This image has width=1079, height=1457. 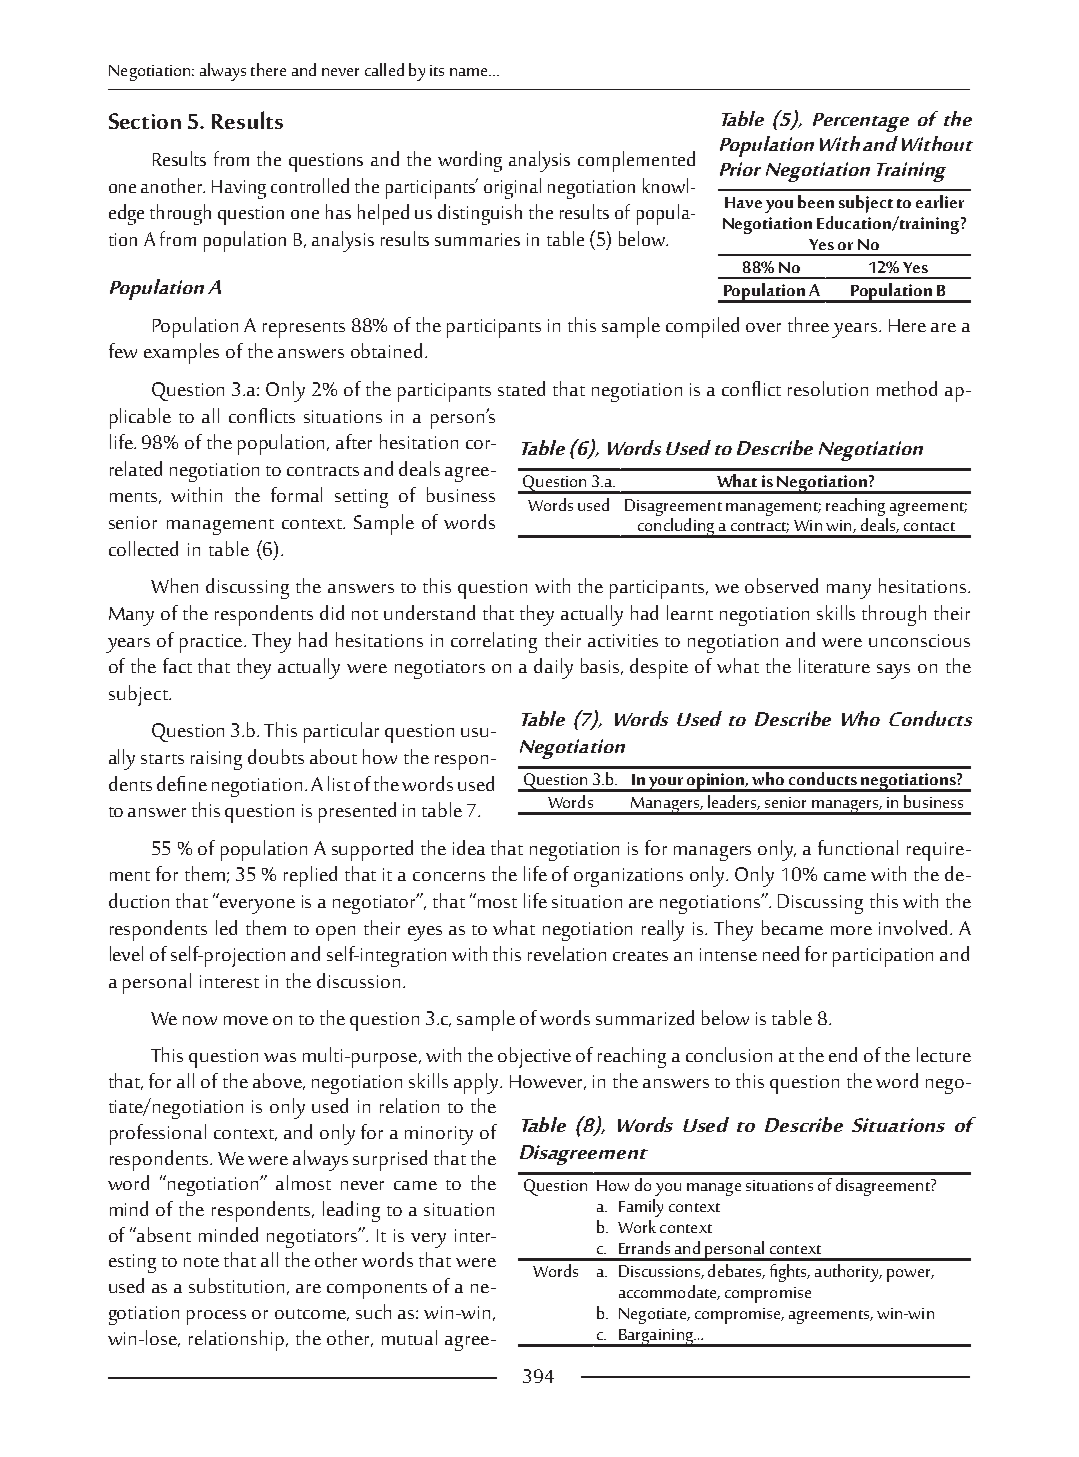 What do you see at coordinates (239, 189) in the image?
I see `Having` at bounding box center [239, 189].
